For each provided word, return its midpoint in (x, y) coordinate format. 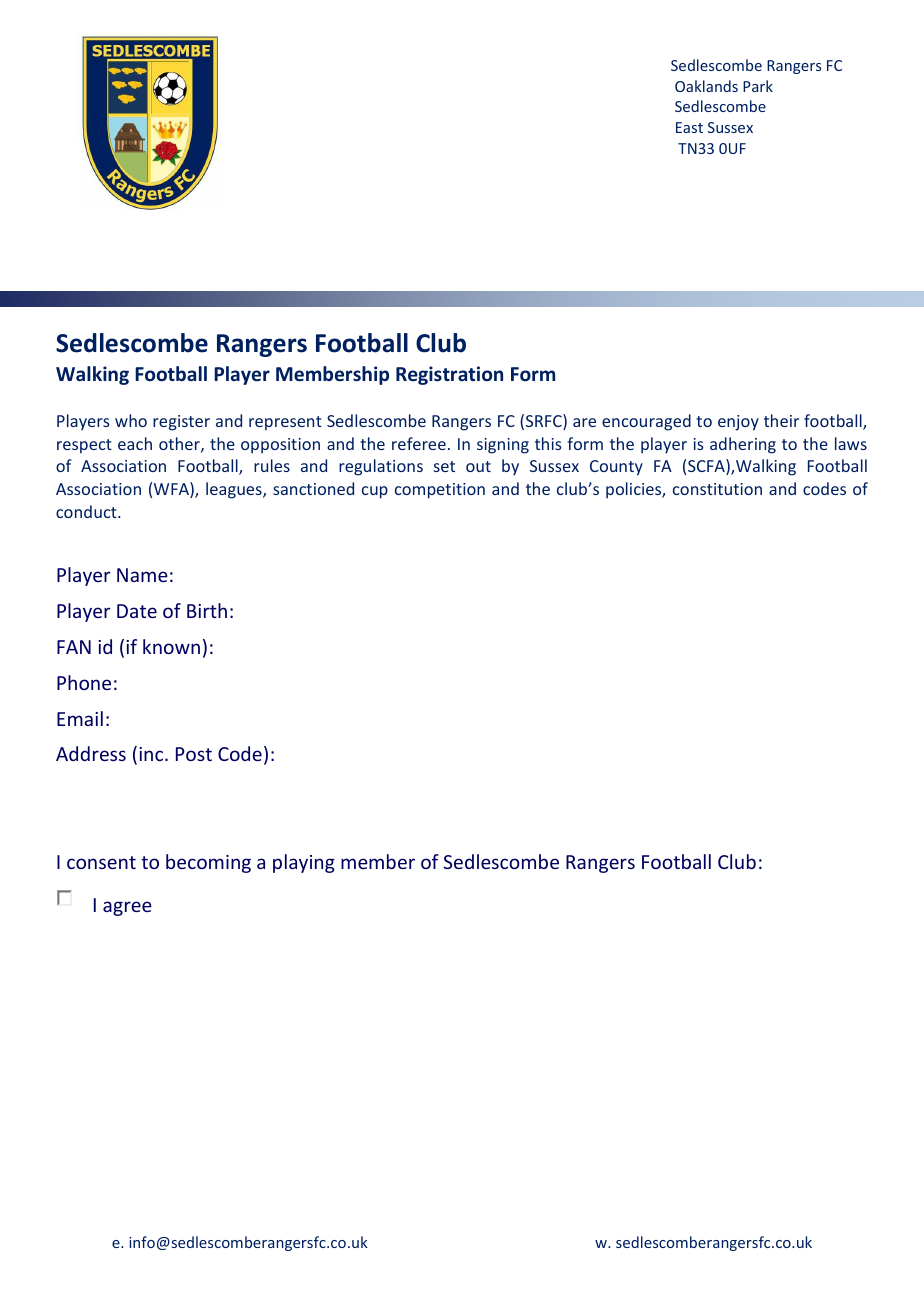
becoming (208, 863)
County (616, 468)
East (689, 127)
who (131, 420)
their (781, 420)
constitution (717, 489)
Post (194, 754)
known (171, 646)
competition (440, 491)
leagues (235, 490)
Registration (449, 375)
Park (758, 86)
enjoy (738, 423)
